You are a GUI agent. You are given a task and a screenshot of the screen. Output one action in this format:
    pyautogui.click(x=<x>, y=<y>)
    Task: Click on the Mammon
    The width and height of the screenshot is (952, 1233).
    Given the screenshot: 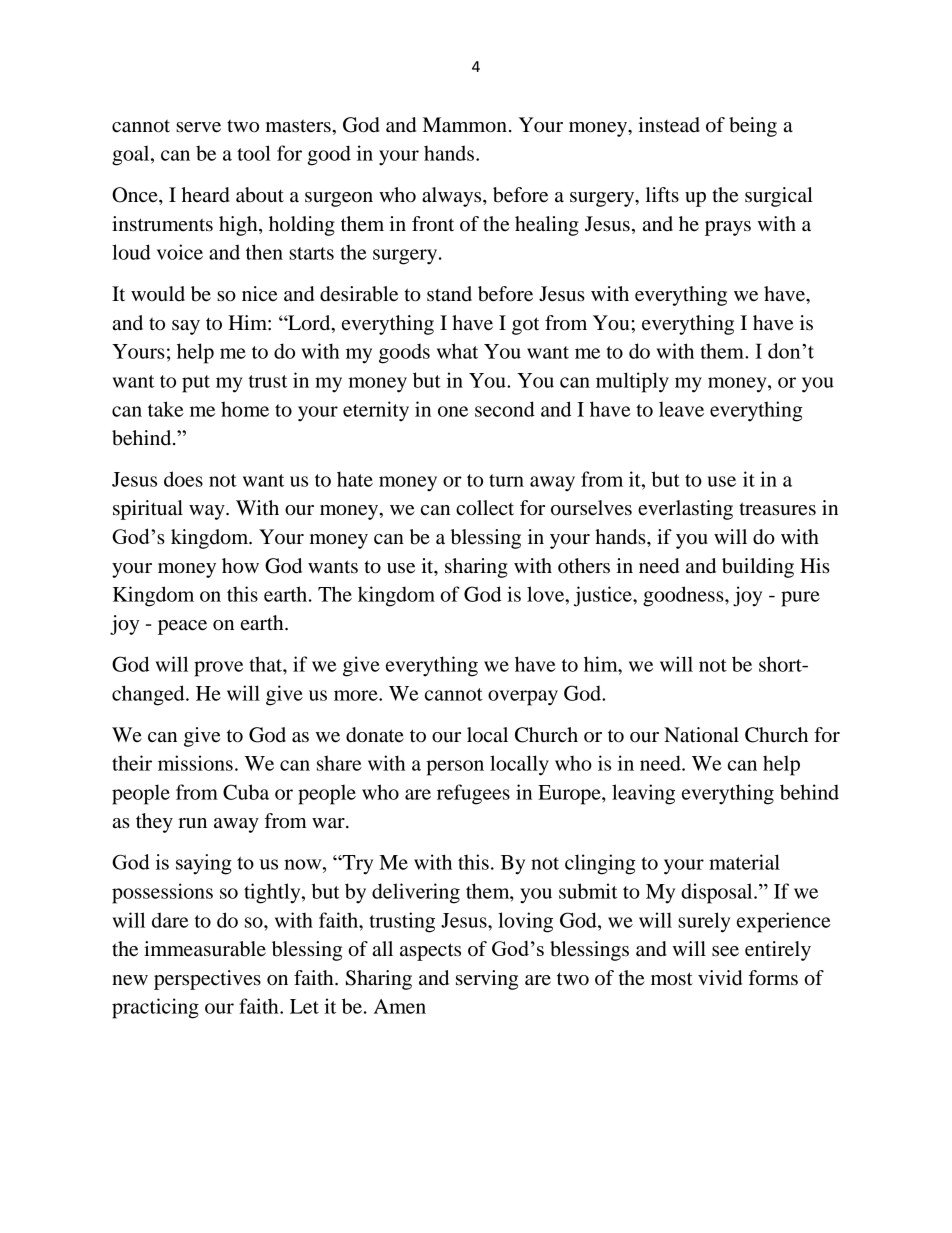 What is the action you would take?
    pyautogui.click(x=465, y=125)
